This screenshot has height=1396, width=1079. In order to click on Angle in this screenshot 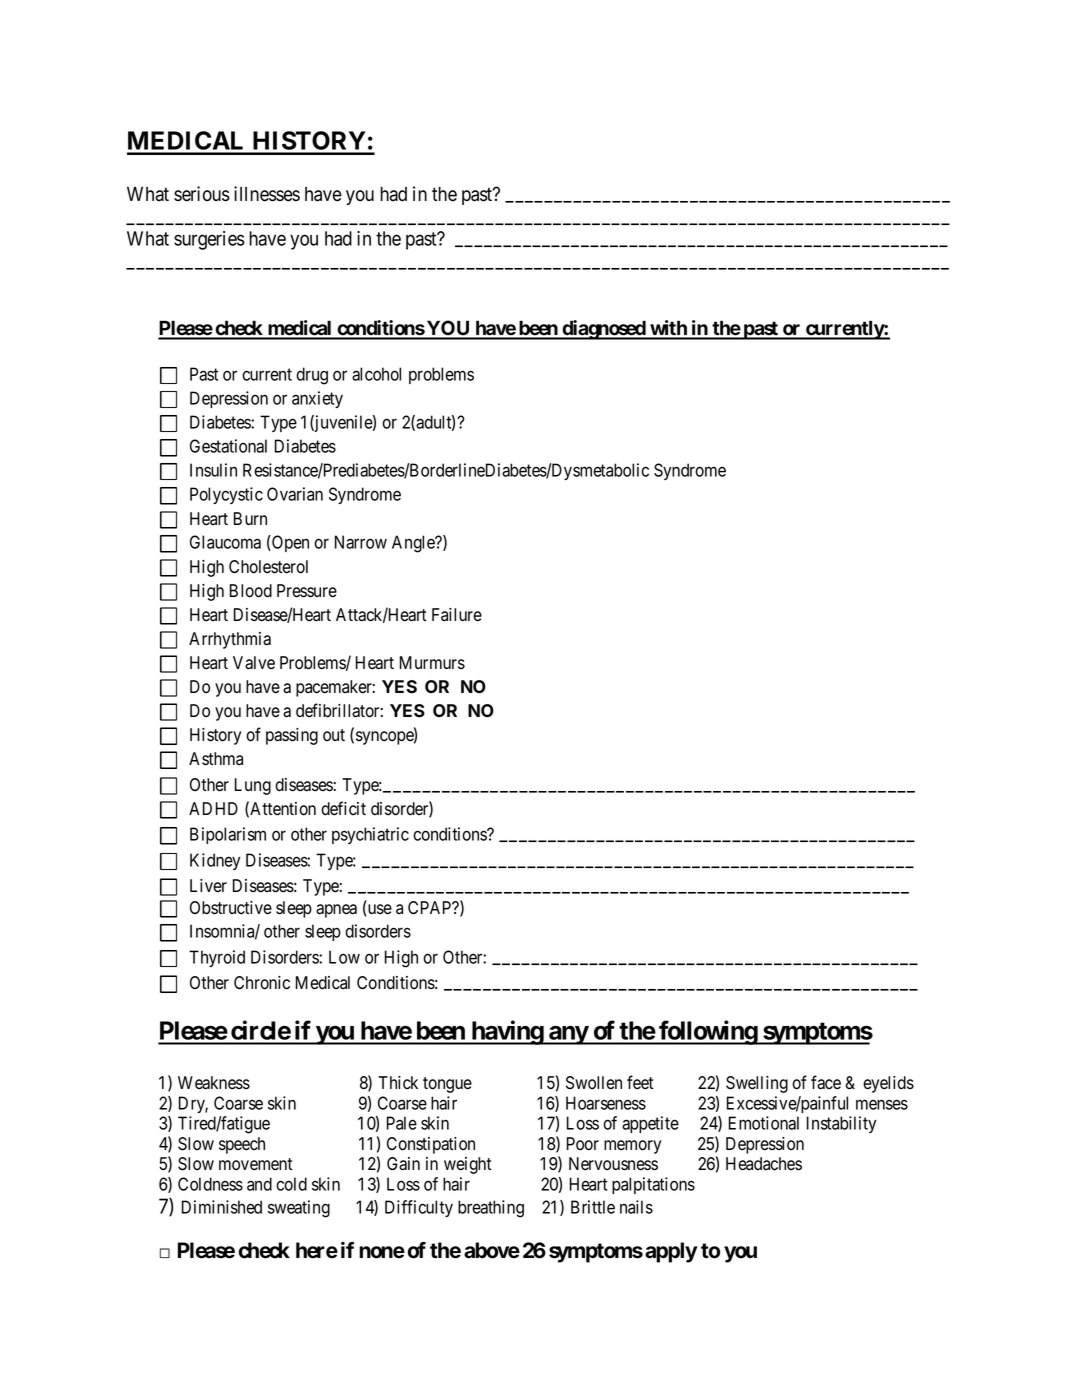, I will do `click(414, 544)`.
